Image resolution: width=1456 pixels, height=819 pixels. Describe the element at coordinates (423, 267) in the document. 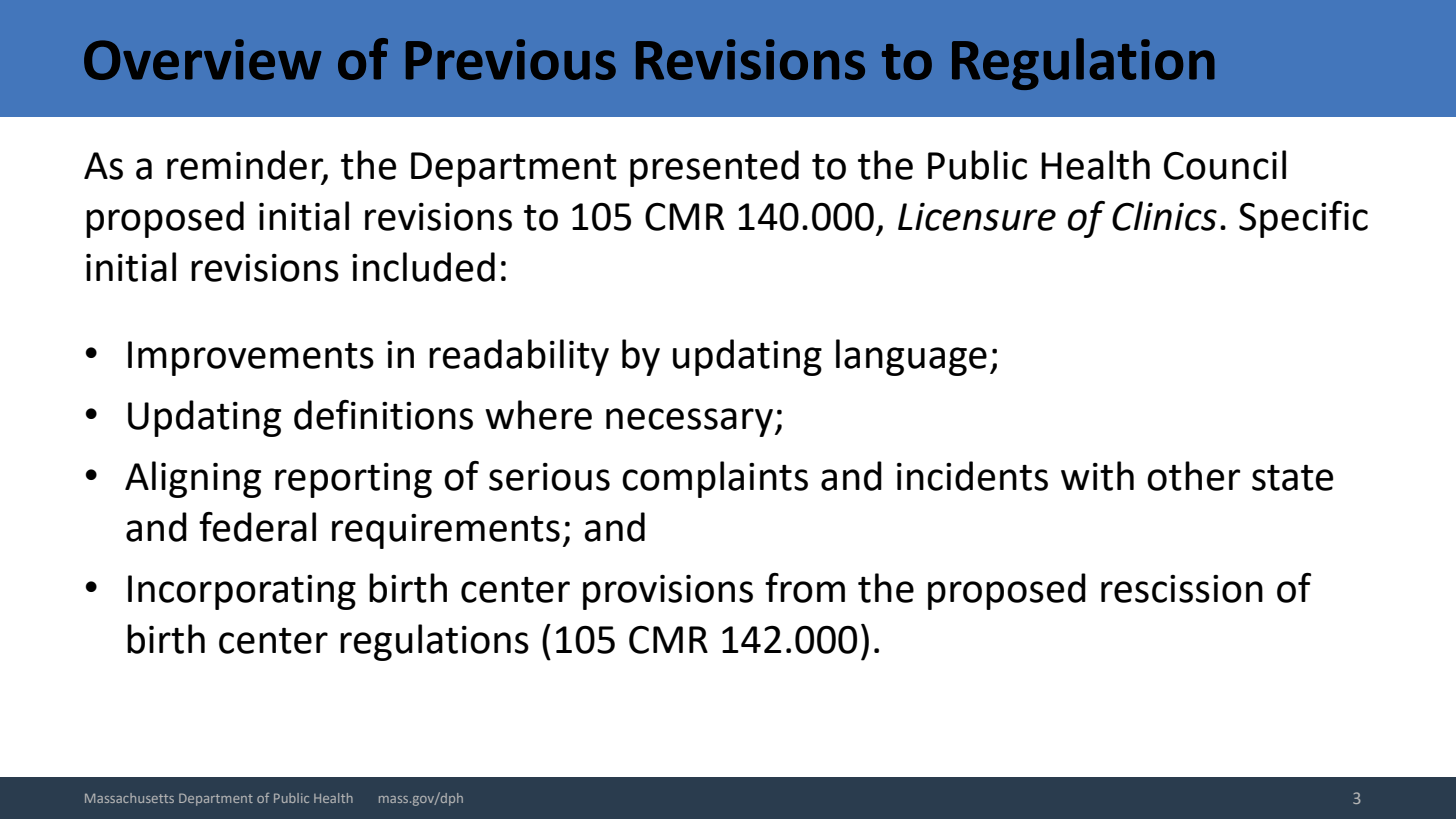

I see `included` at that location.
